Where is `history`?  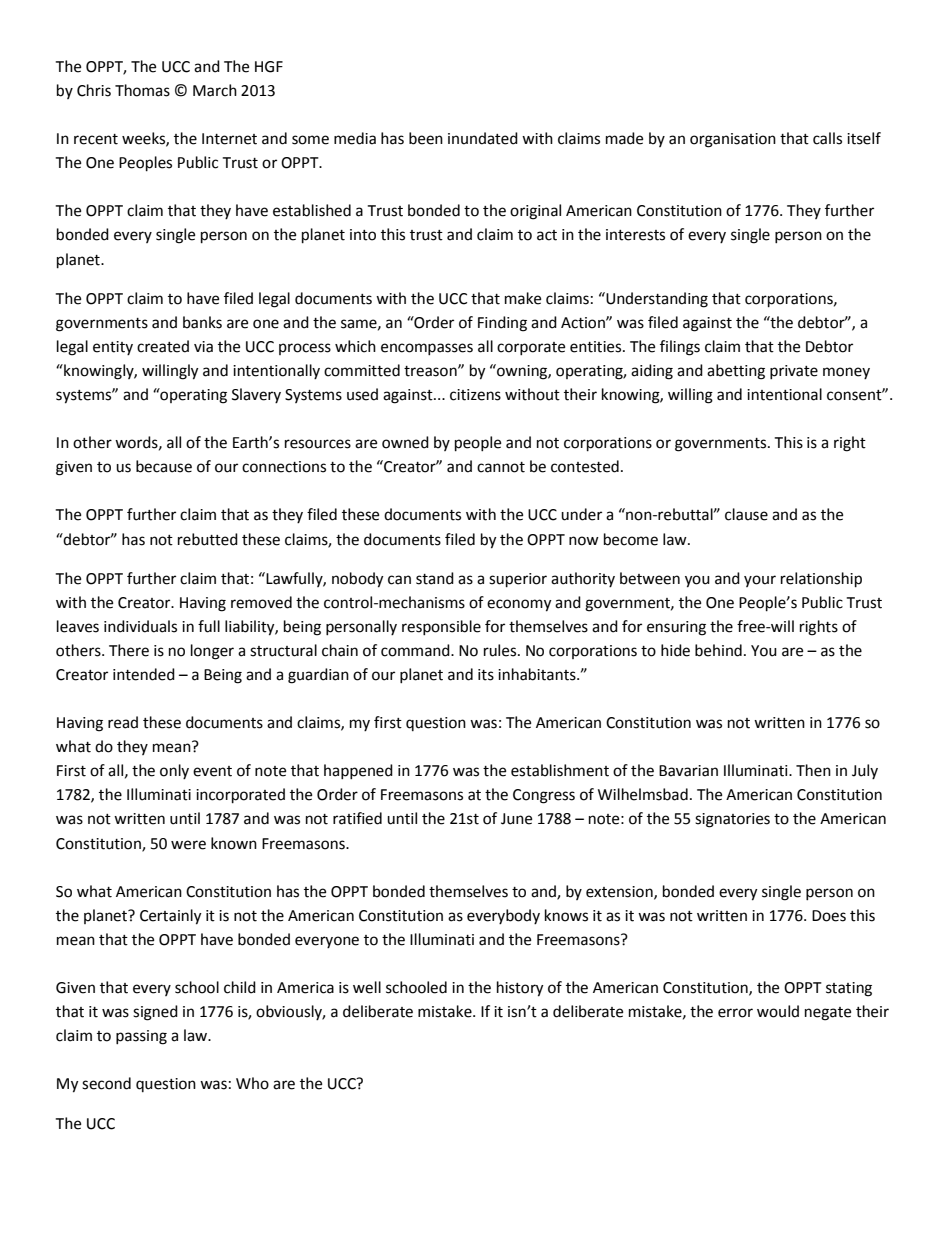
history is located at coordinates (520, 989).
